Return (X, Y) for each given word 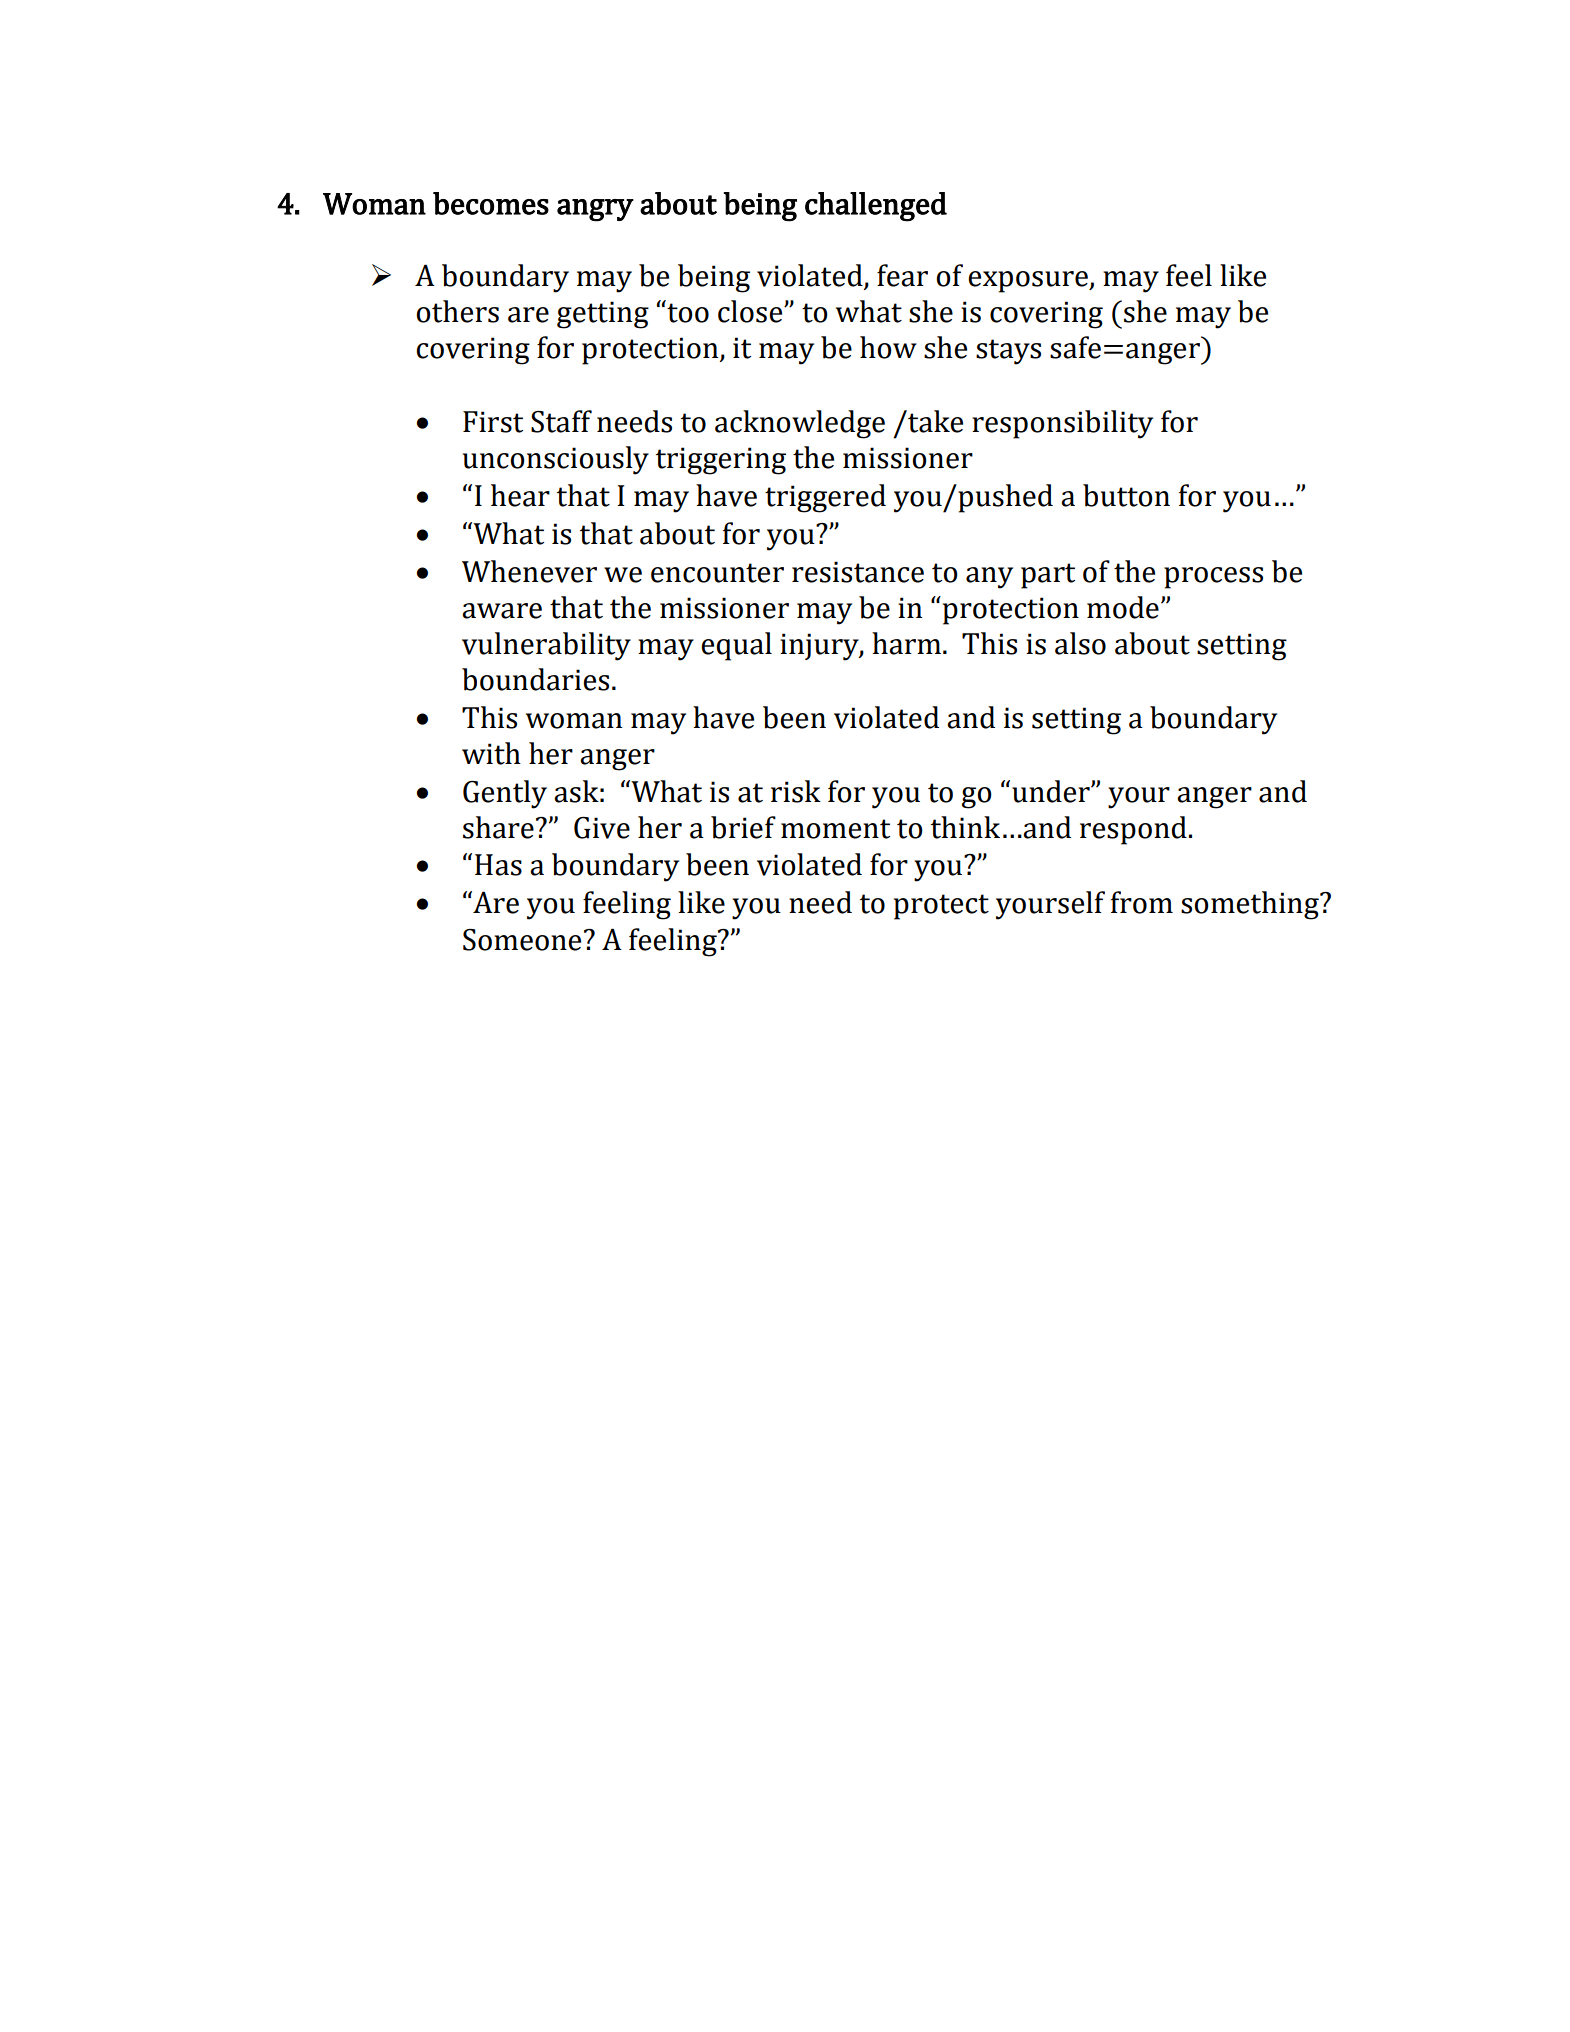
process (1213, 578)
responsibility (1062, 424)
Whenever (529, 571)
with (491, 753)
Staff (561, 421)
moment (835, 829)
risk (796, 791)
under (1052, 791)
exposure (1029, 282)
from (1142, 902)
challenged (876, 207)
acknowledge (800, 424)
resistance (858, 572)
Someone (522, 940)
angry (595, 210)
